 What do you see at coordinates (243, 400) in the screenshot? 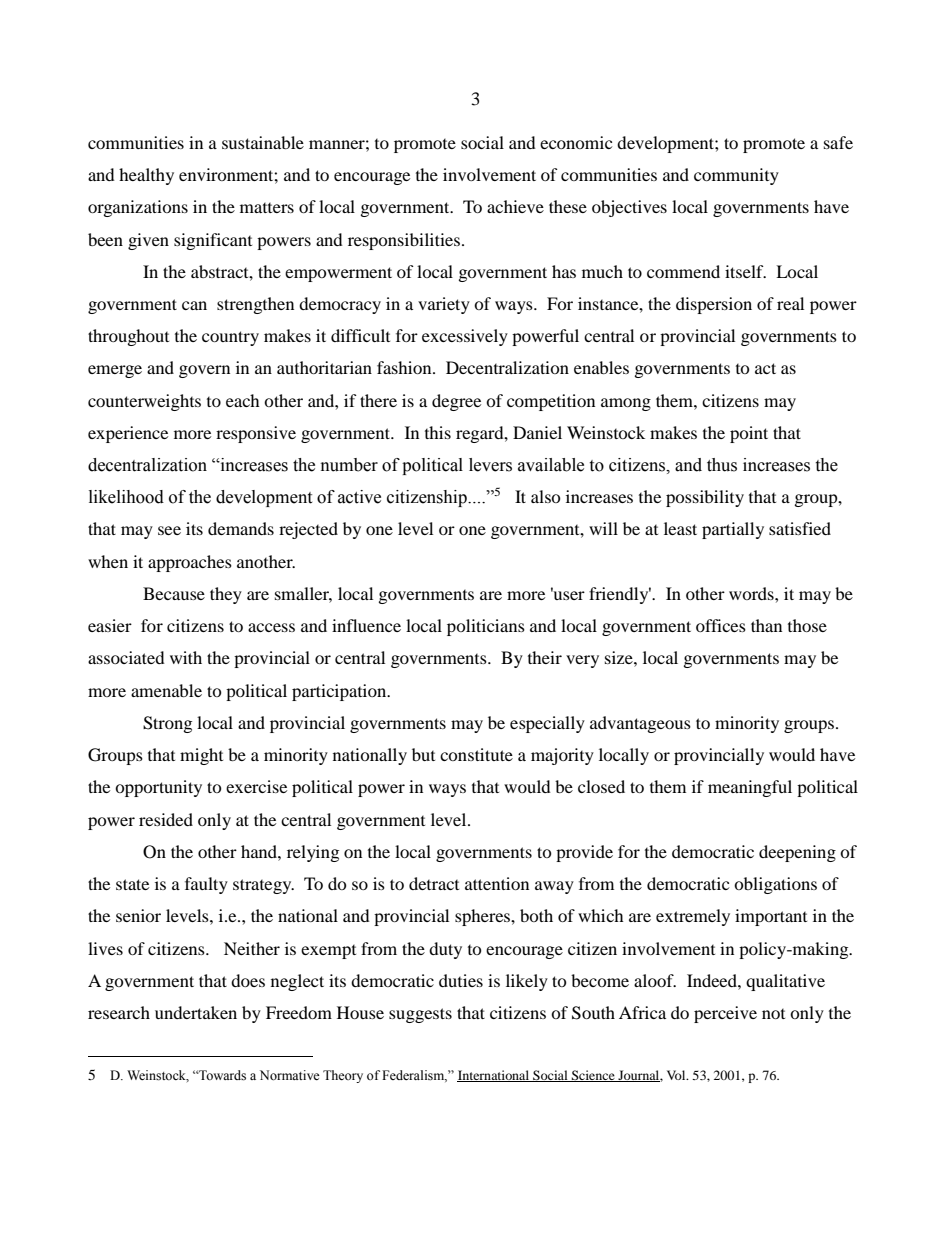
I see `each` at bounding box center [243, 400].
